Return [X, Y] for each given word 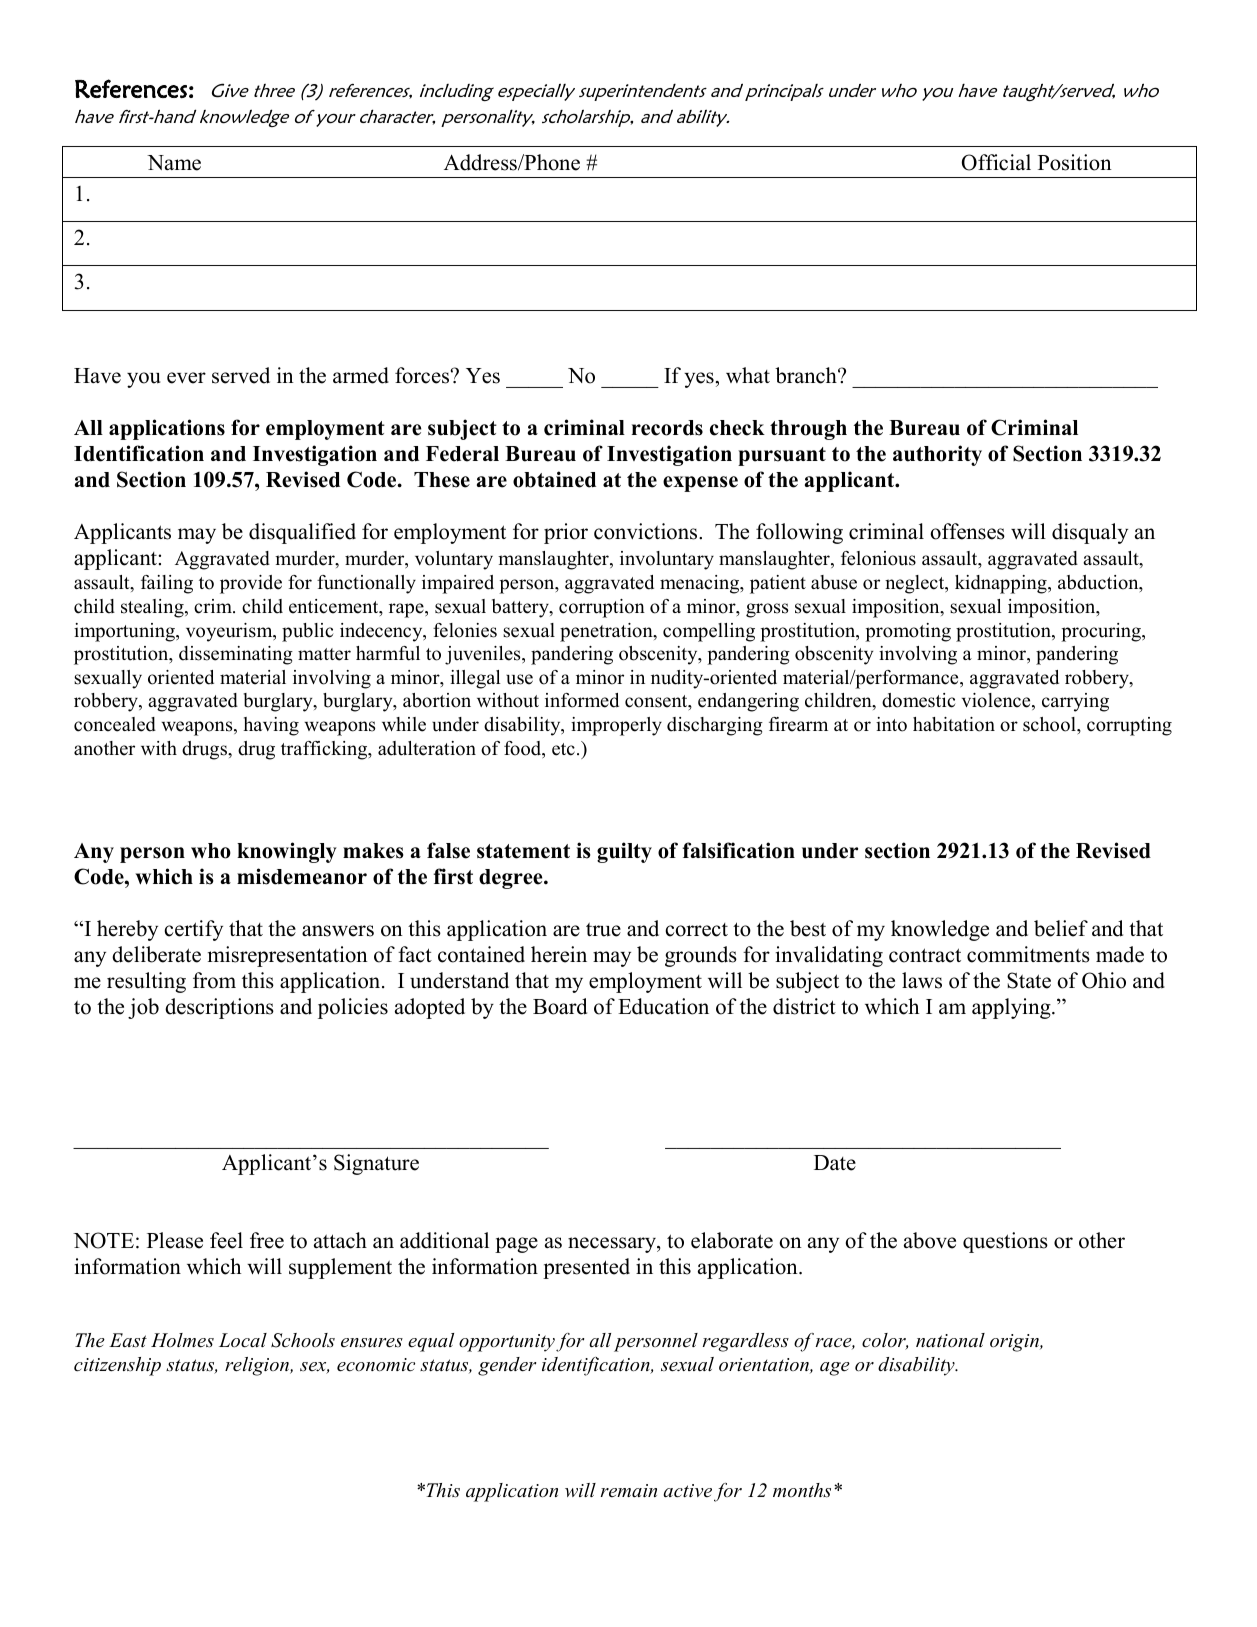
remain [629, 1490]
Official [996, 162]
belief [1061, 928]
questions [1005, 1242]
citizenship [117, 1366]
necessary [613, 1245]
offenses [967, 531]
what [748, 375]
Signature [376, 1164]
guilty [624, 852]
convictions [647, 531]
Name [174, 163]
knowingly [287, 852]
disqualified [302, 533]
